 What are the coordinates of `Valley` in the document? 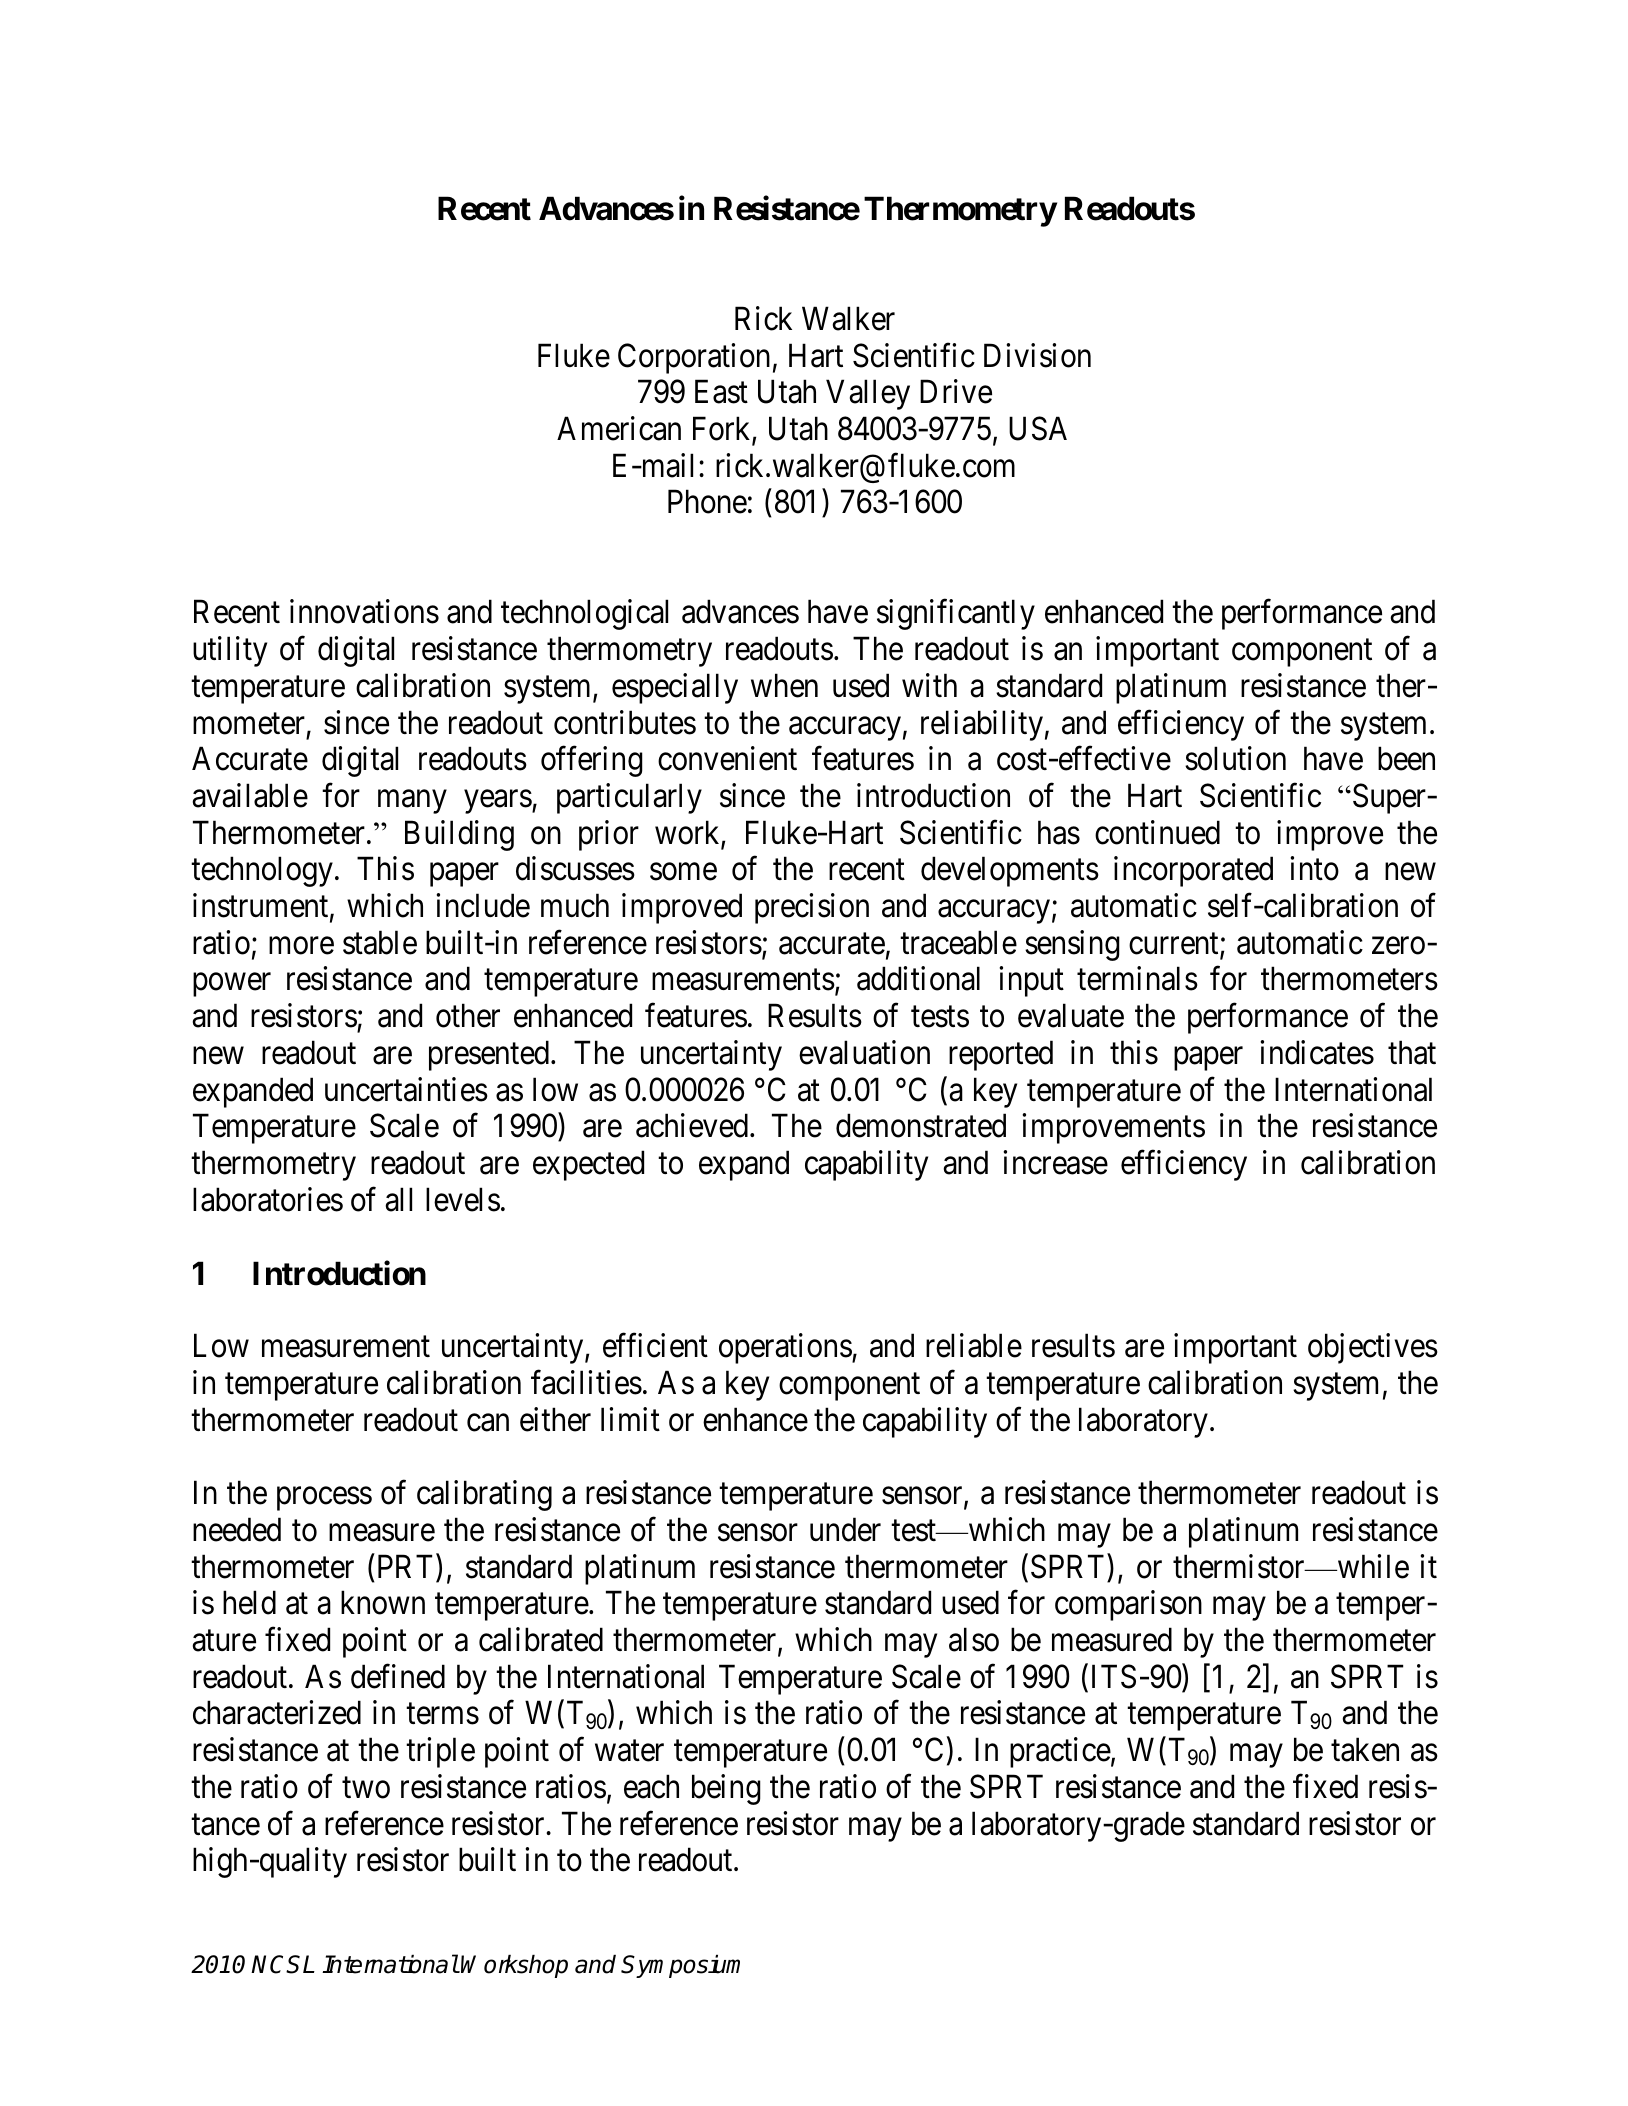 It's located at (868, 394).
